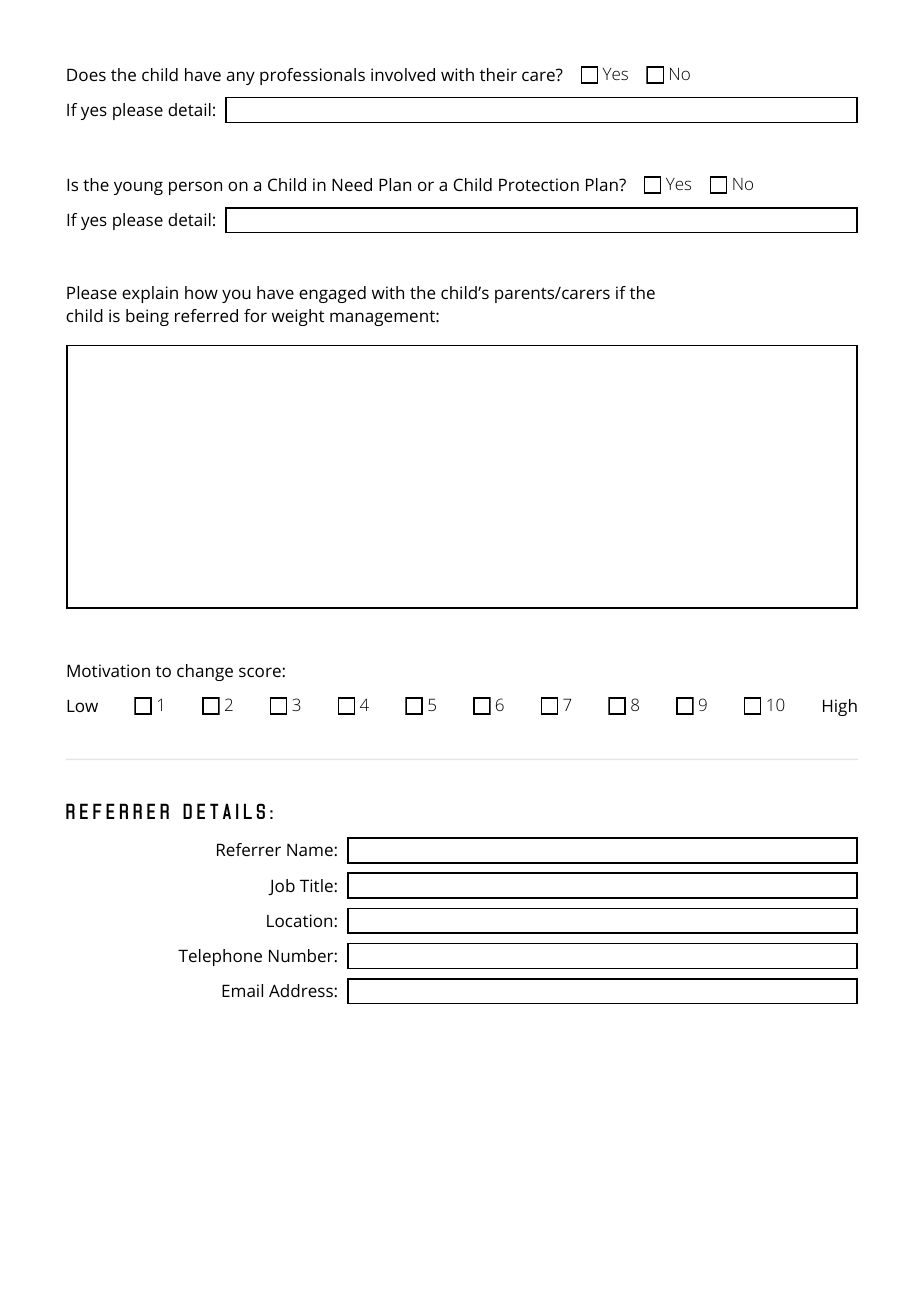 This screenshot has height=1308, width=924. Describe the element at coordinates (241, 78) in the screenshot. I see `any` at that location.
